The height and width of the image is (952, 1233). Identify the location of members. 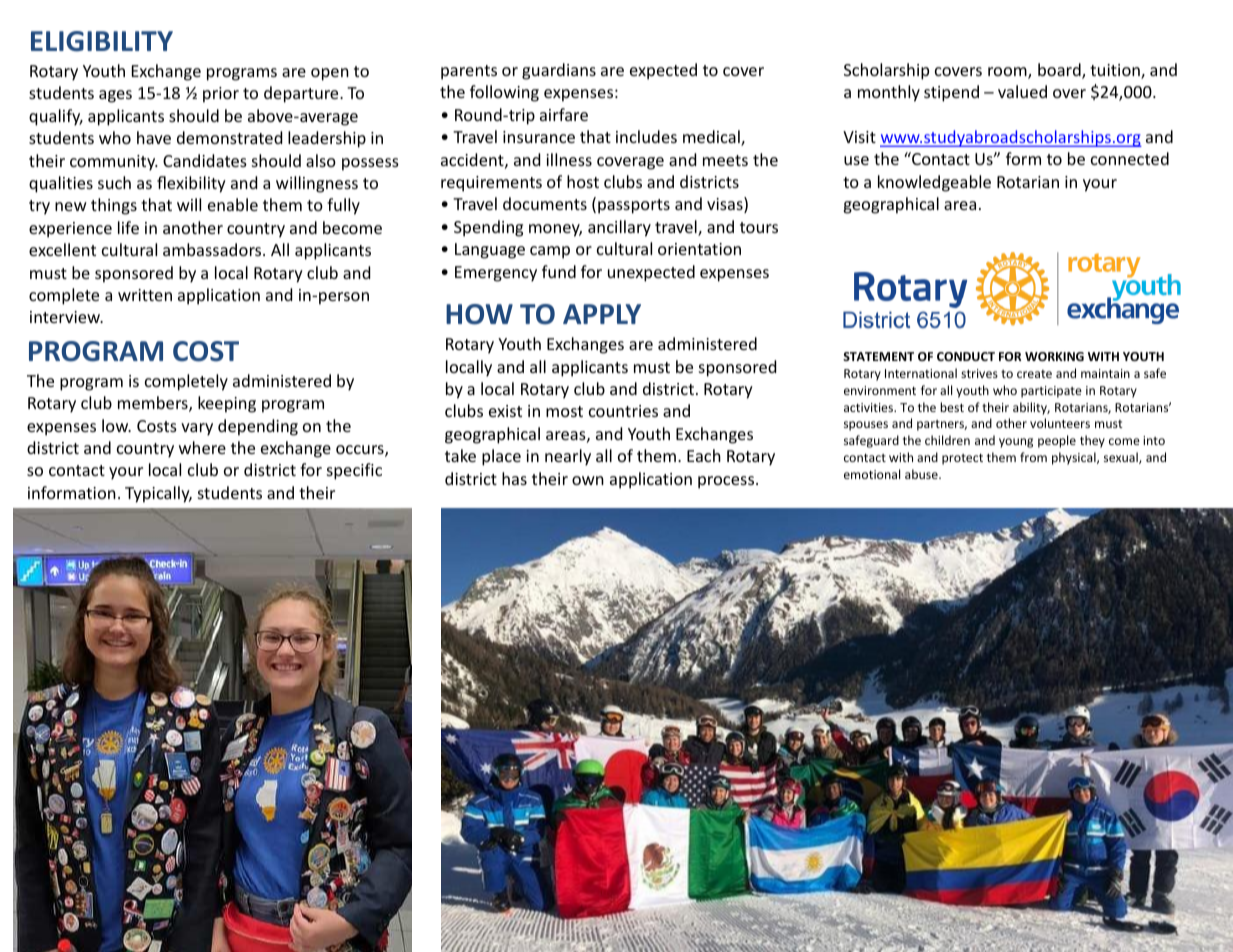
(154, 404).
